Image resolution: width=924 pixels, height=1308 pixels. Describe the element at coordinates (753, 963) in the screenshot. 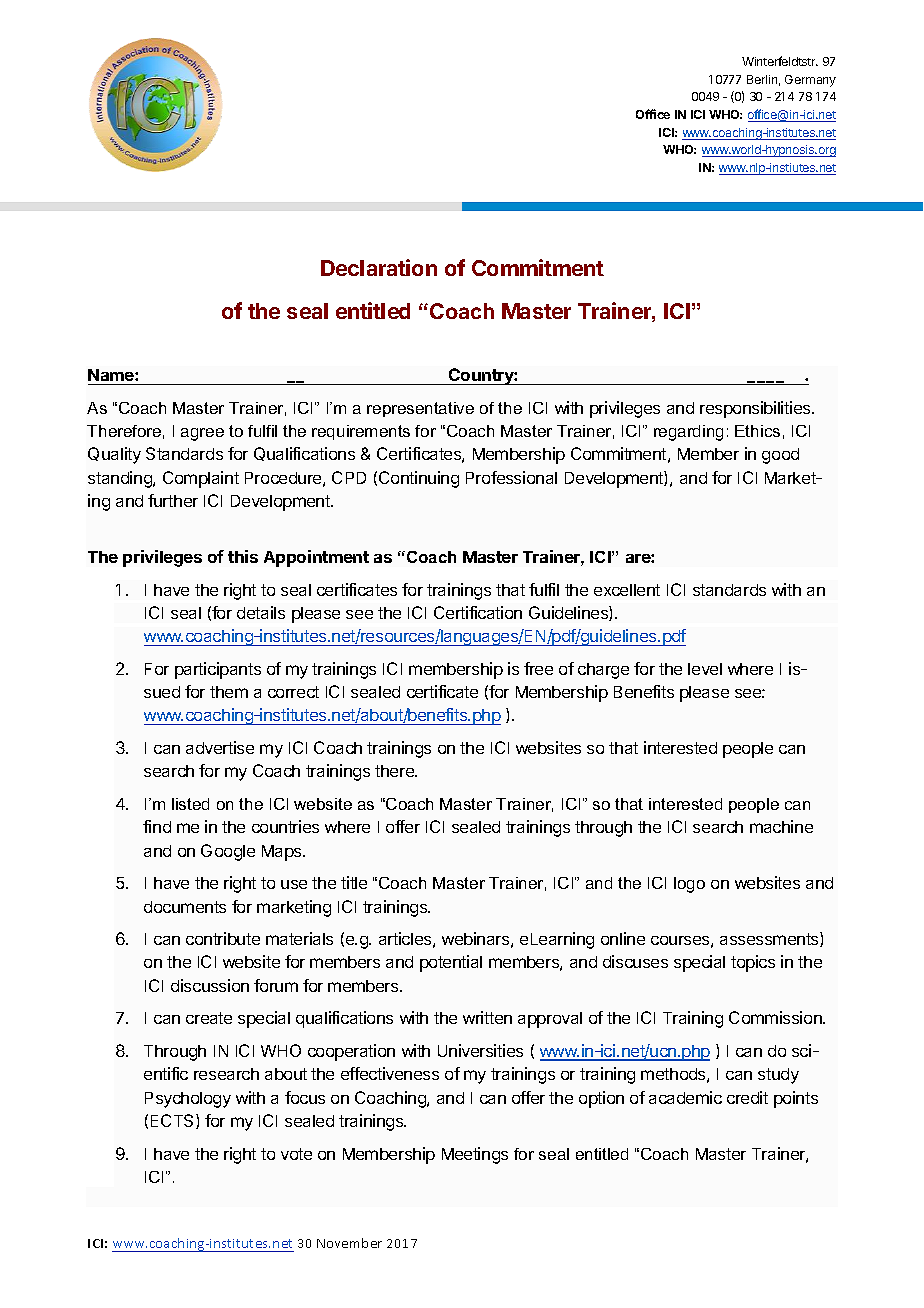

I see `topics` at that location.
